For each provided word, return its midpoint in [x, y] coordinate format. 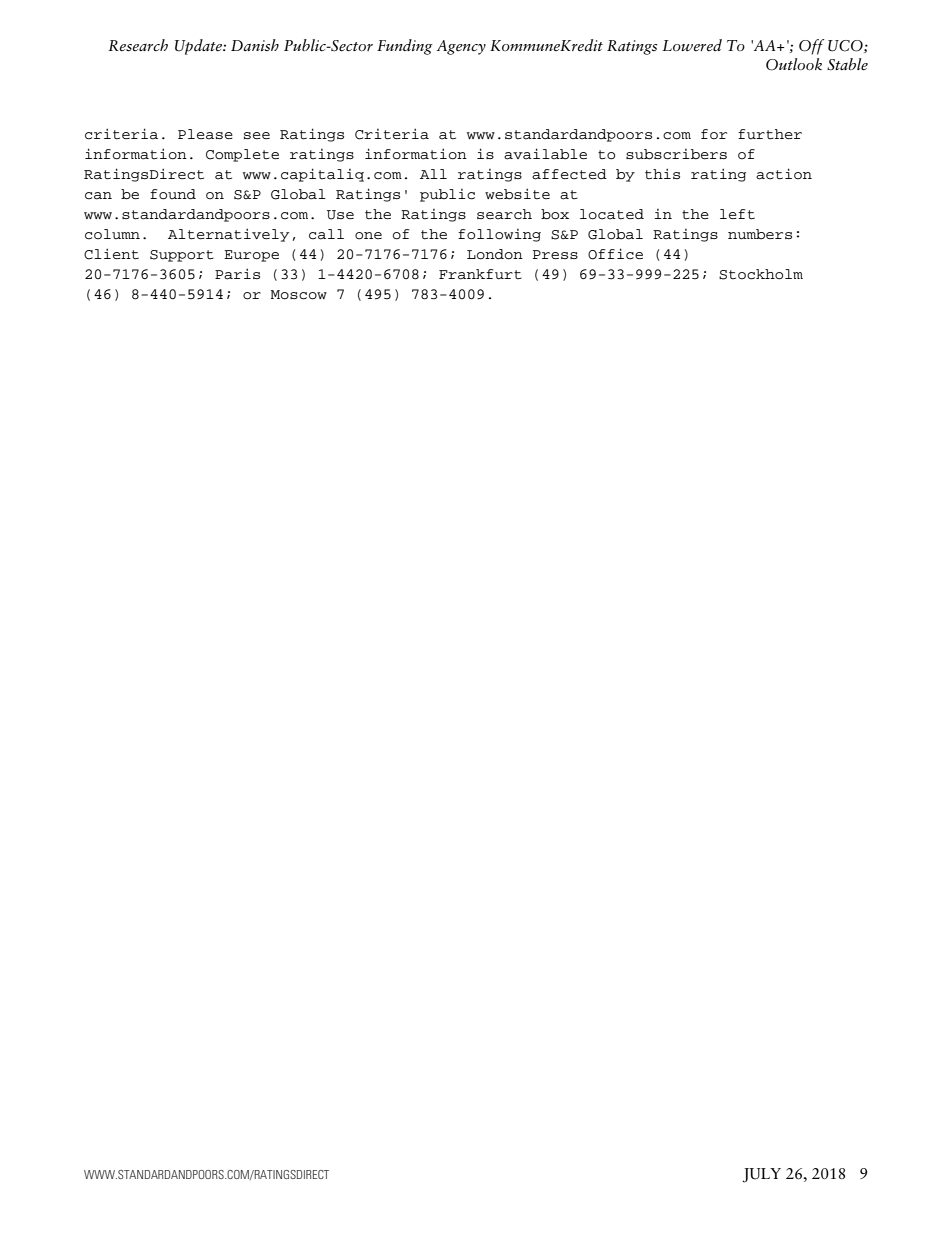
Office [615, 254]
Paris [237, 274]
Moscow [299, 295]
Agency [461, 47]
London [495, 254]
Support [182, 256]
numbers [760, 234]
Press [555, 254]
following [499, 235]
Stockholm [761, 274]
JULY [761, 1175]
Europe [251, 256]
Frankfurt [480, 274]
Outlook [794, 64]
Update [199, 47]
